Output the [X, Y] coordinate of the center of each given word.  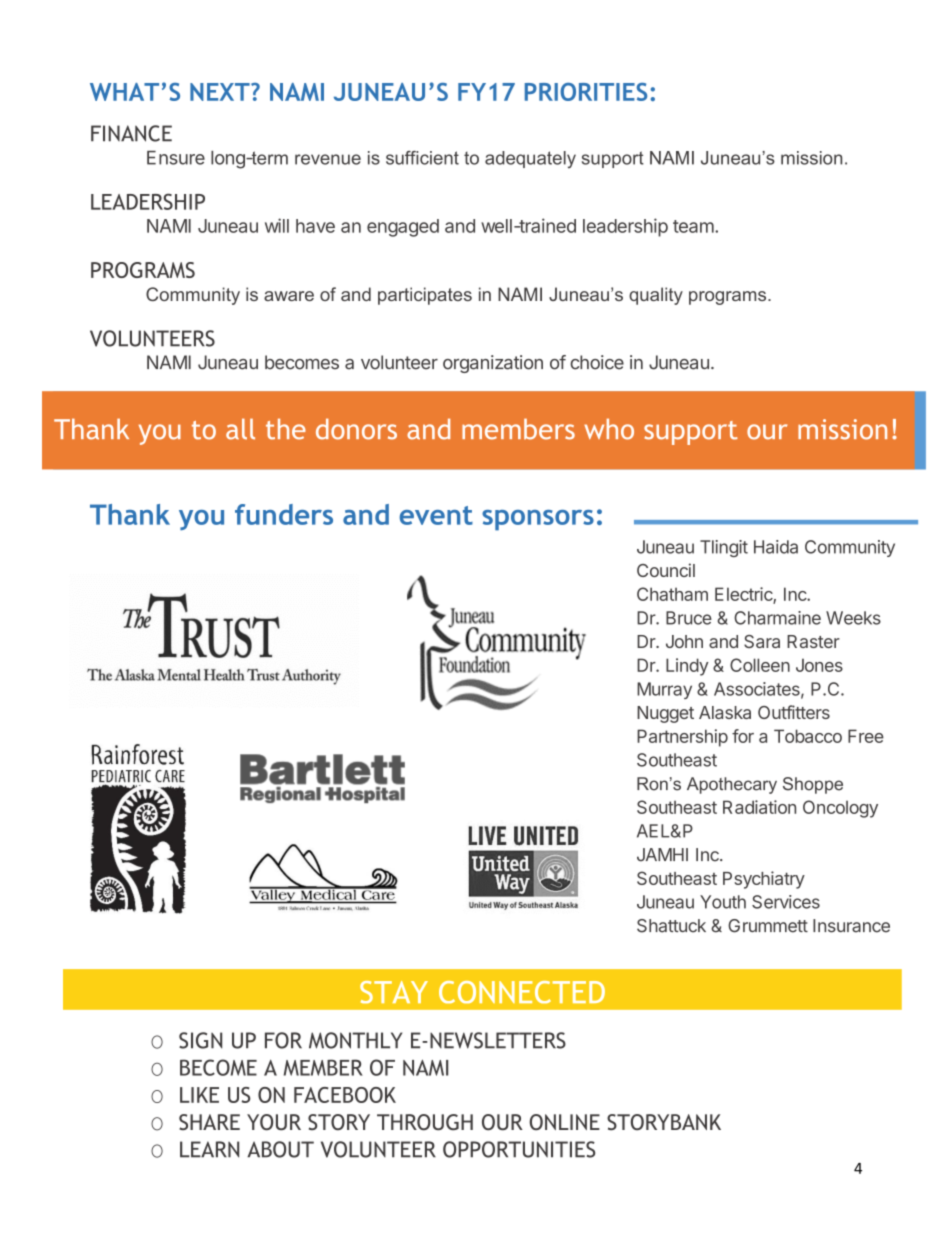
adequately [530, 159]
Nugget [665, 714]
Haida [776, 547]
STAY [394, 992]
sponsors [538, 520]
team [693, 226]
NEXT [221, 92]
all [240, 429]
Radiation [759, 807]
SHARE [209, 1122]
